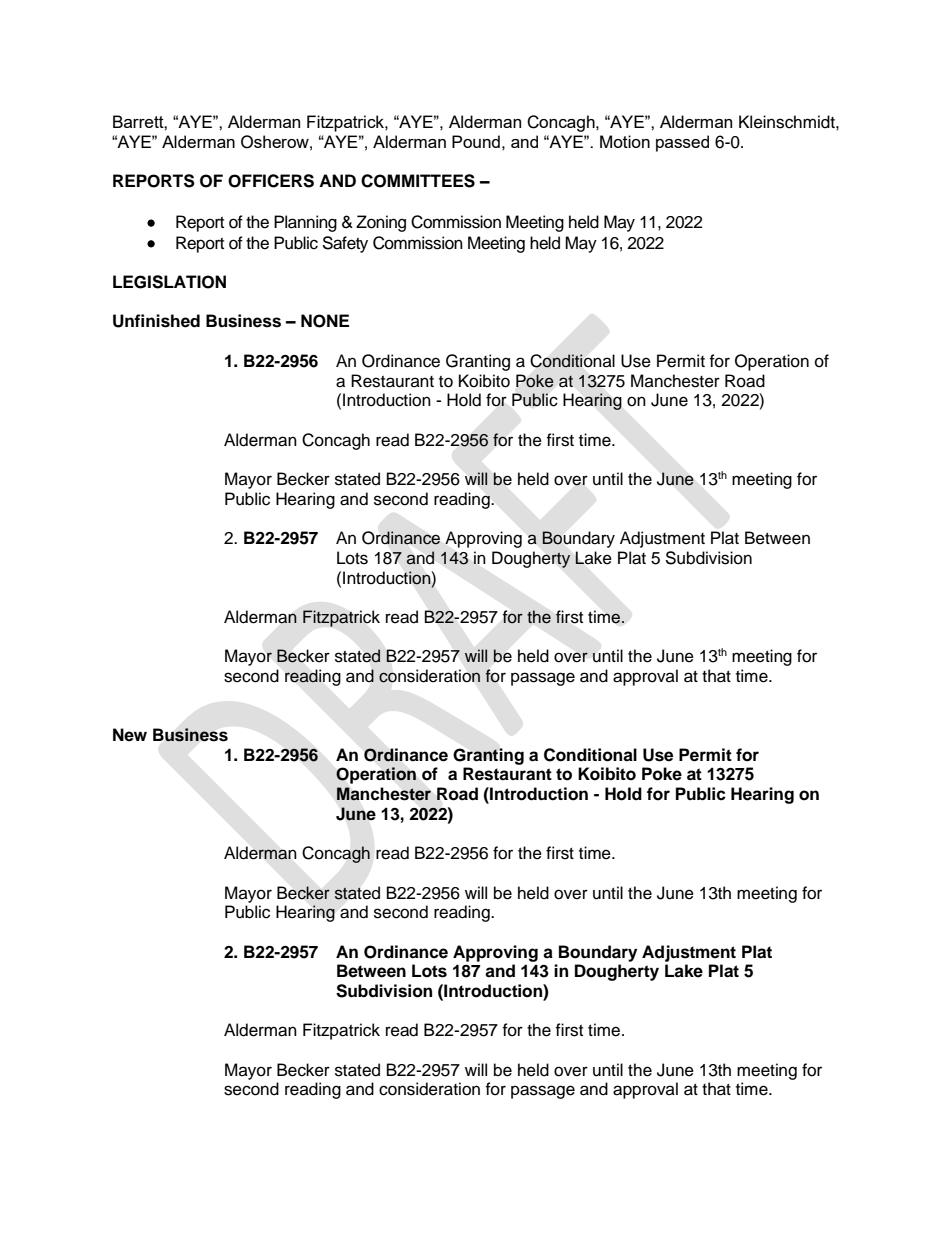  What do you see at coordinates (345, 244) in the page?
I see `Safety` at bounding box center [345, 244].
